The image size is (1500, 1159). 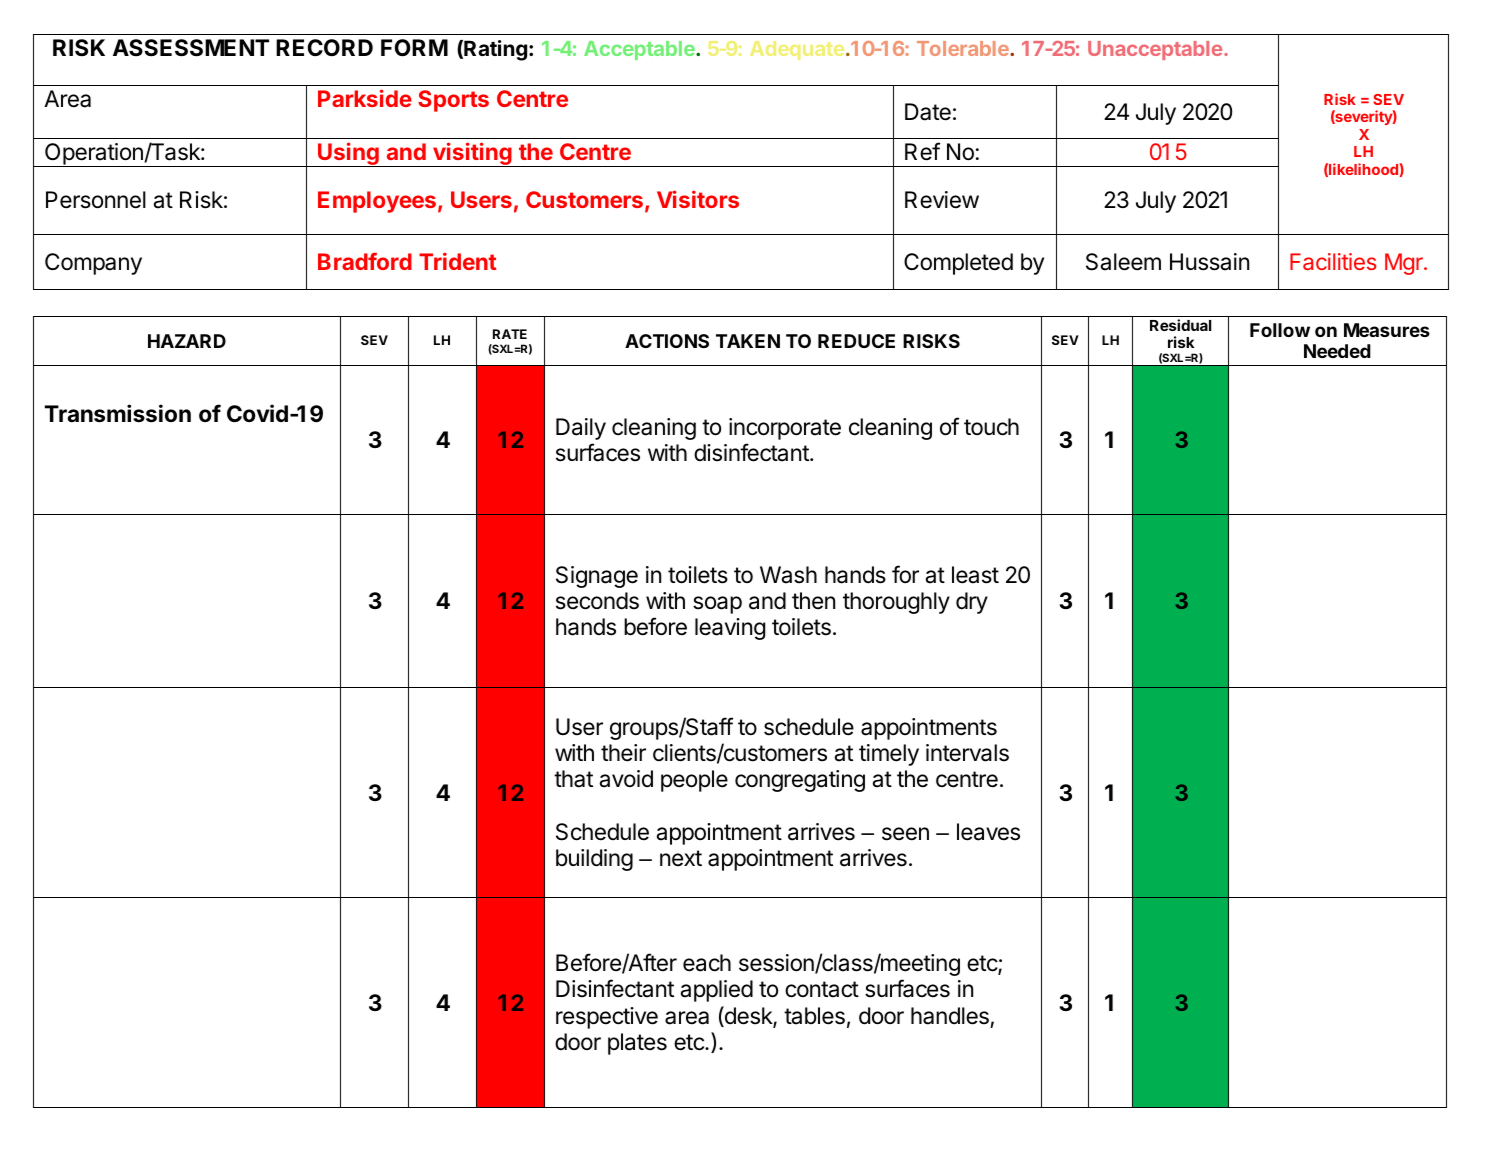 I want to click on respective, so click(x=607, y=1018).
